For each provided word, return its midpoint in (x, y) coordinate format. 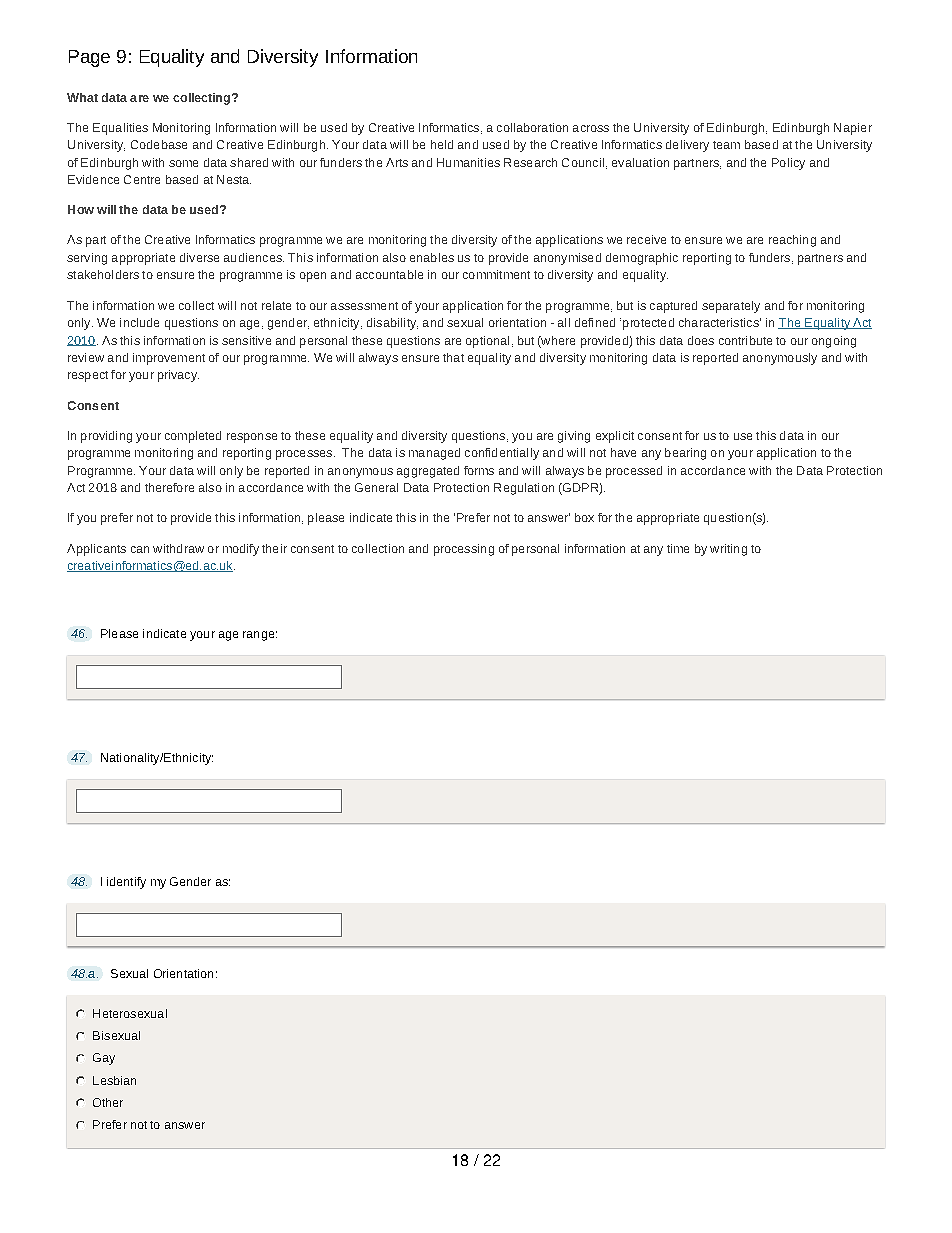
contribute (745, 340)
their (274, 548)
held (442, 144)
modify (241, 550)
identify (126, 883)
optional (487, 342)
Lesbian (114, 1080)
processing (464, 550)
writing (728, 550)
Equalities (120, 129)
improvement (169, 359)
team (726, 145)
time (678, 548)
